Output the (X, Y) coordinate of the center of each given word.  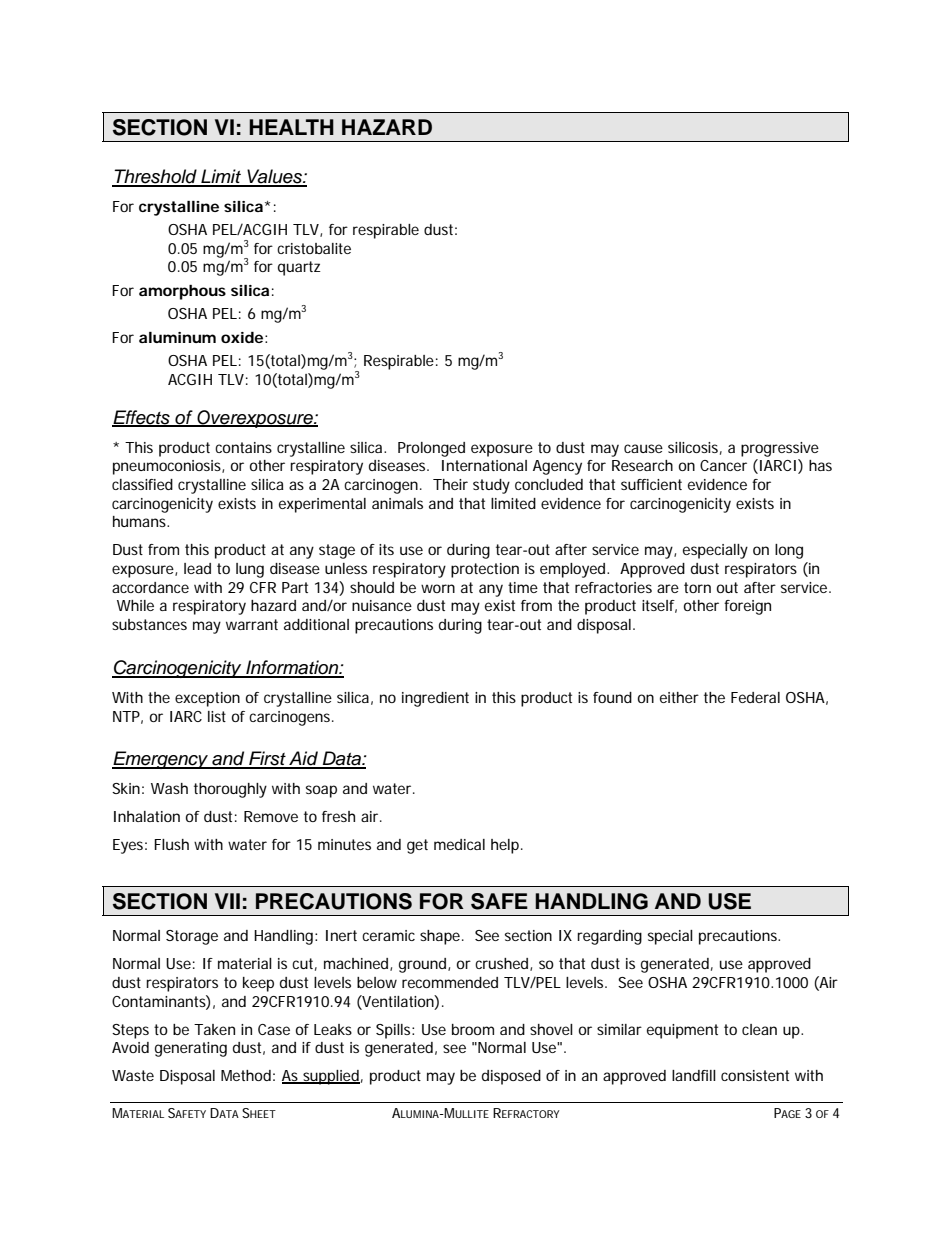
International (484, 465)
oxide (242, 337)
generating (191, 1049)
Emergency (161, 760)
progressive (780, 449)
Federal (755, 697)
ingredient (435, 699)
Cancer (723, 465)
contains (243, 447)
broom (473, 1029)
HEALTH (291, 127)
